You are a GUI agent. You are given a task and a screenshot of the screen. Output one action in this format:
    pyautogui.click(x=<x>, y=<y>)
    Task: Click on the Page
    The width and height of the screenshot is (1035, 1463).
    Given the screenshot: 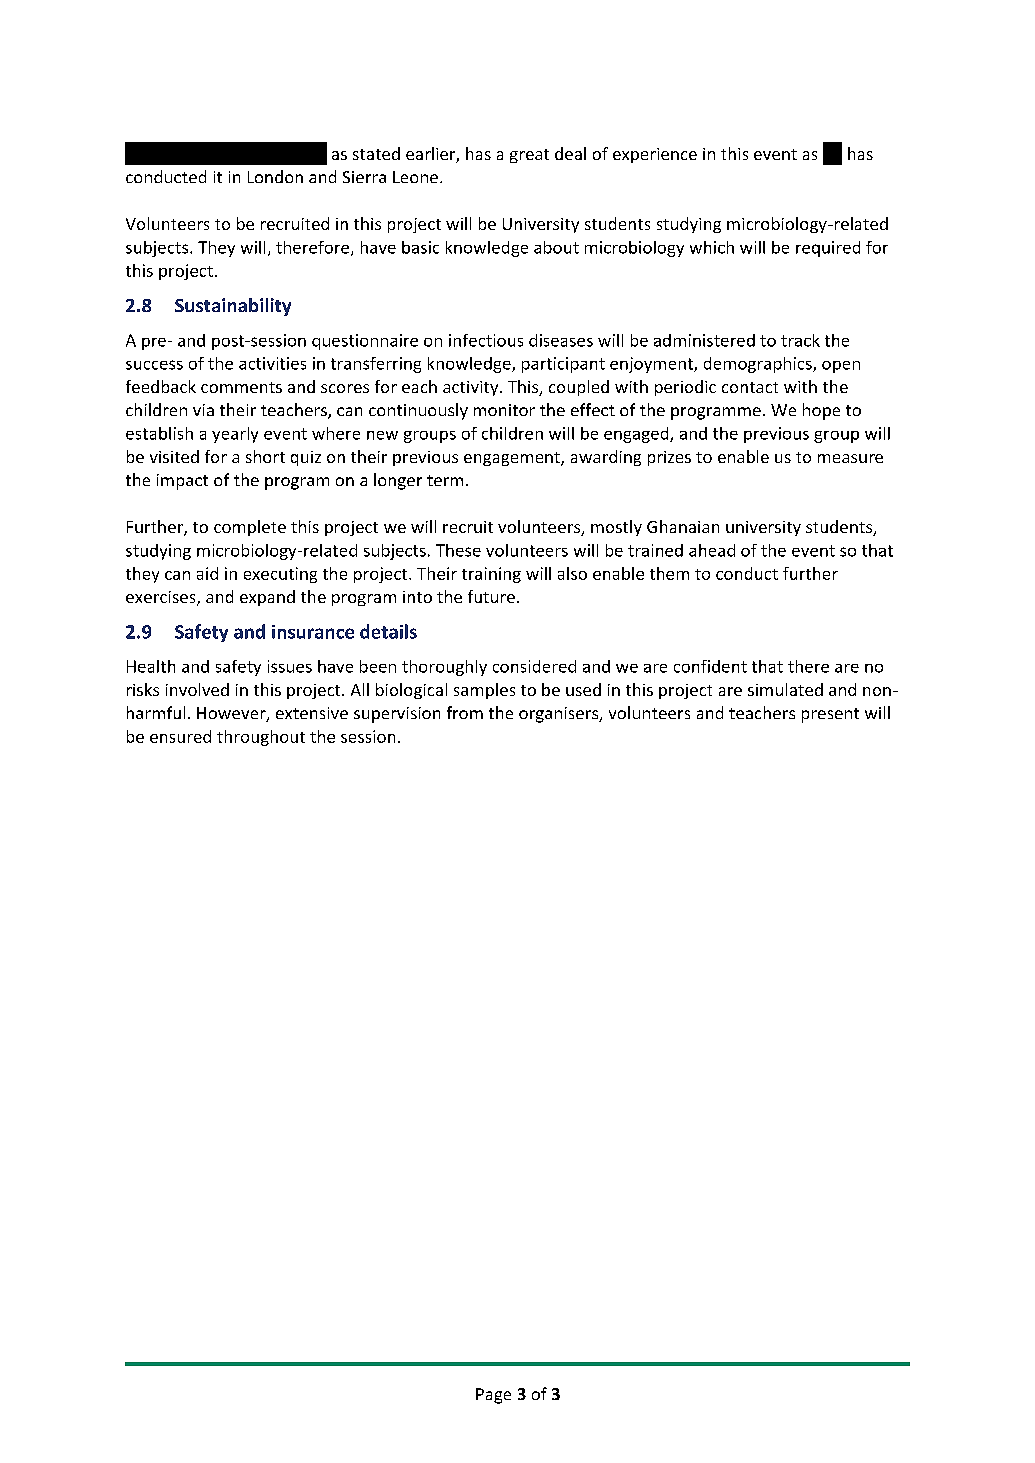 What is the action you would take?
    pyautogui.click(x=493, y=1396)
